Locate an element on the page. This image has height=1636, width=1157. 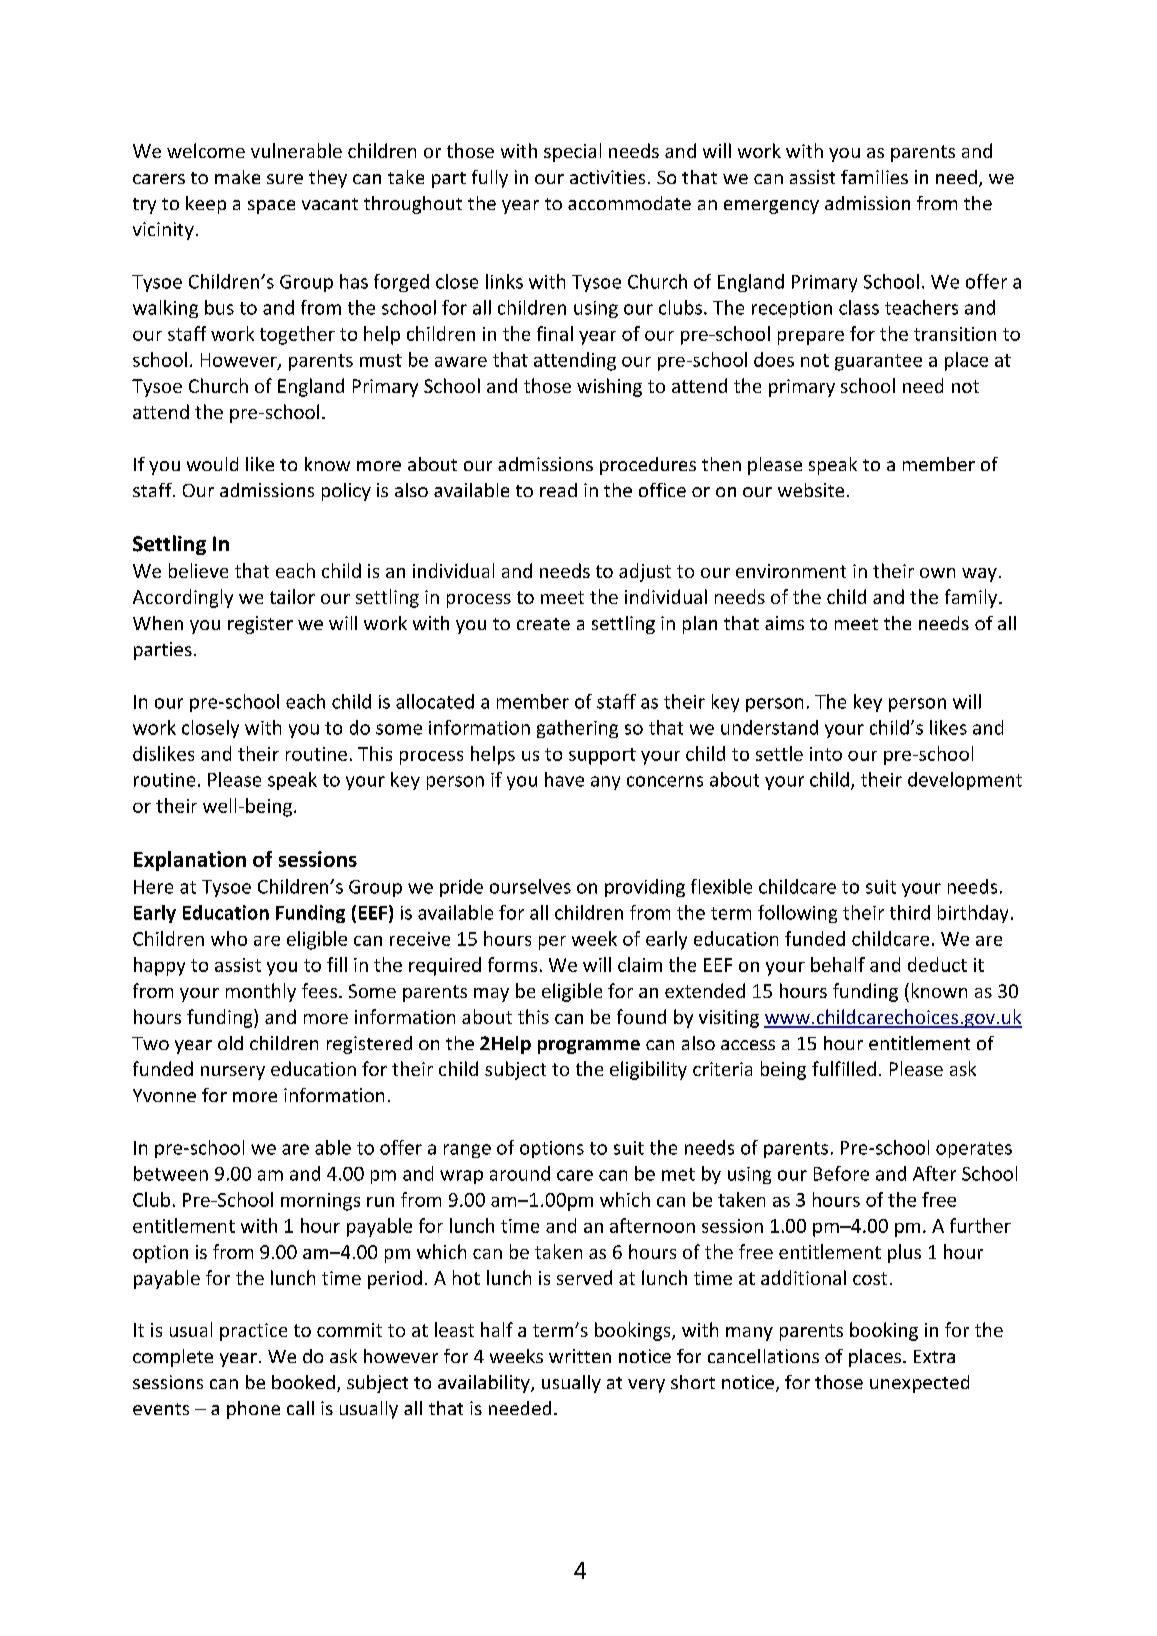
third is located at coordinates (910, 912).
